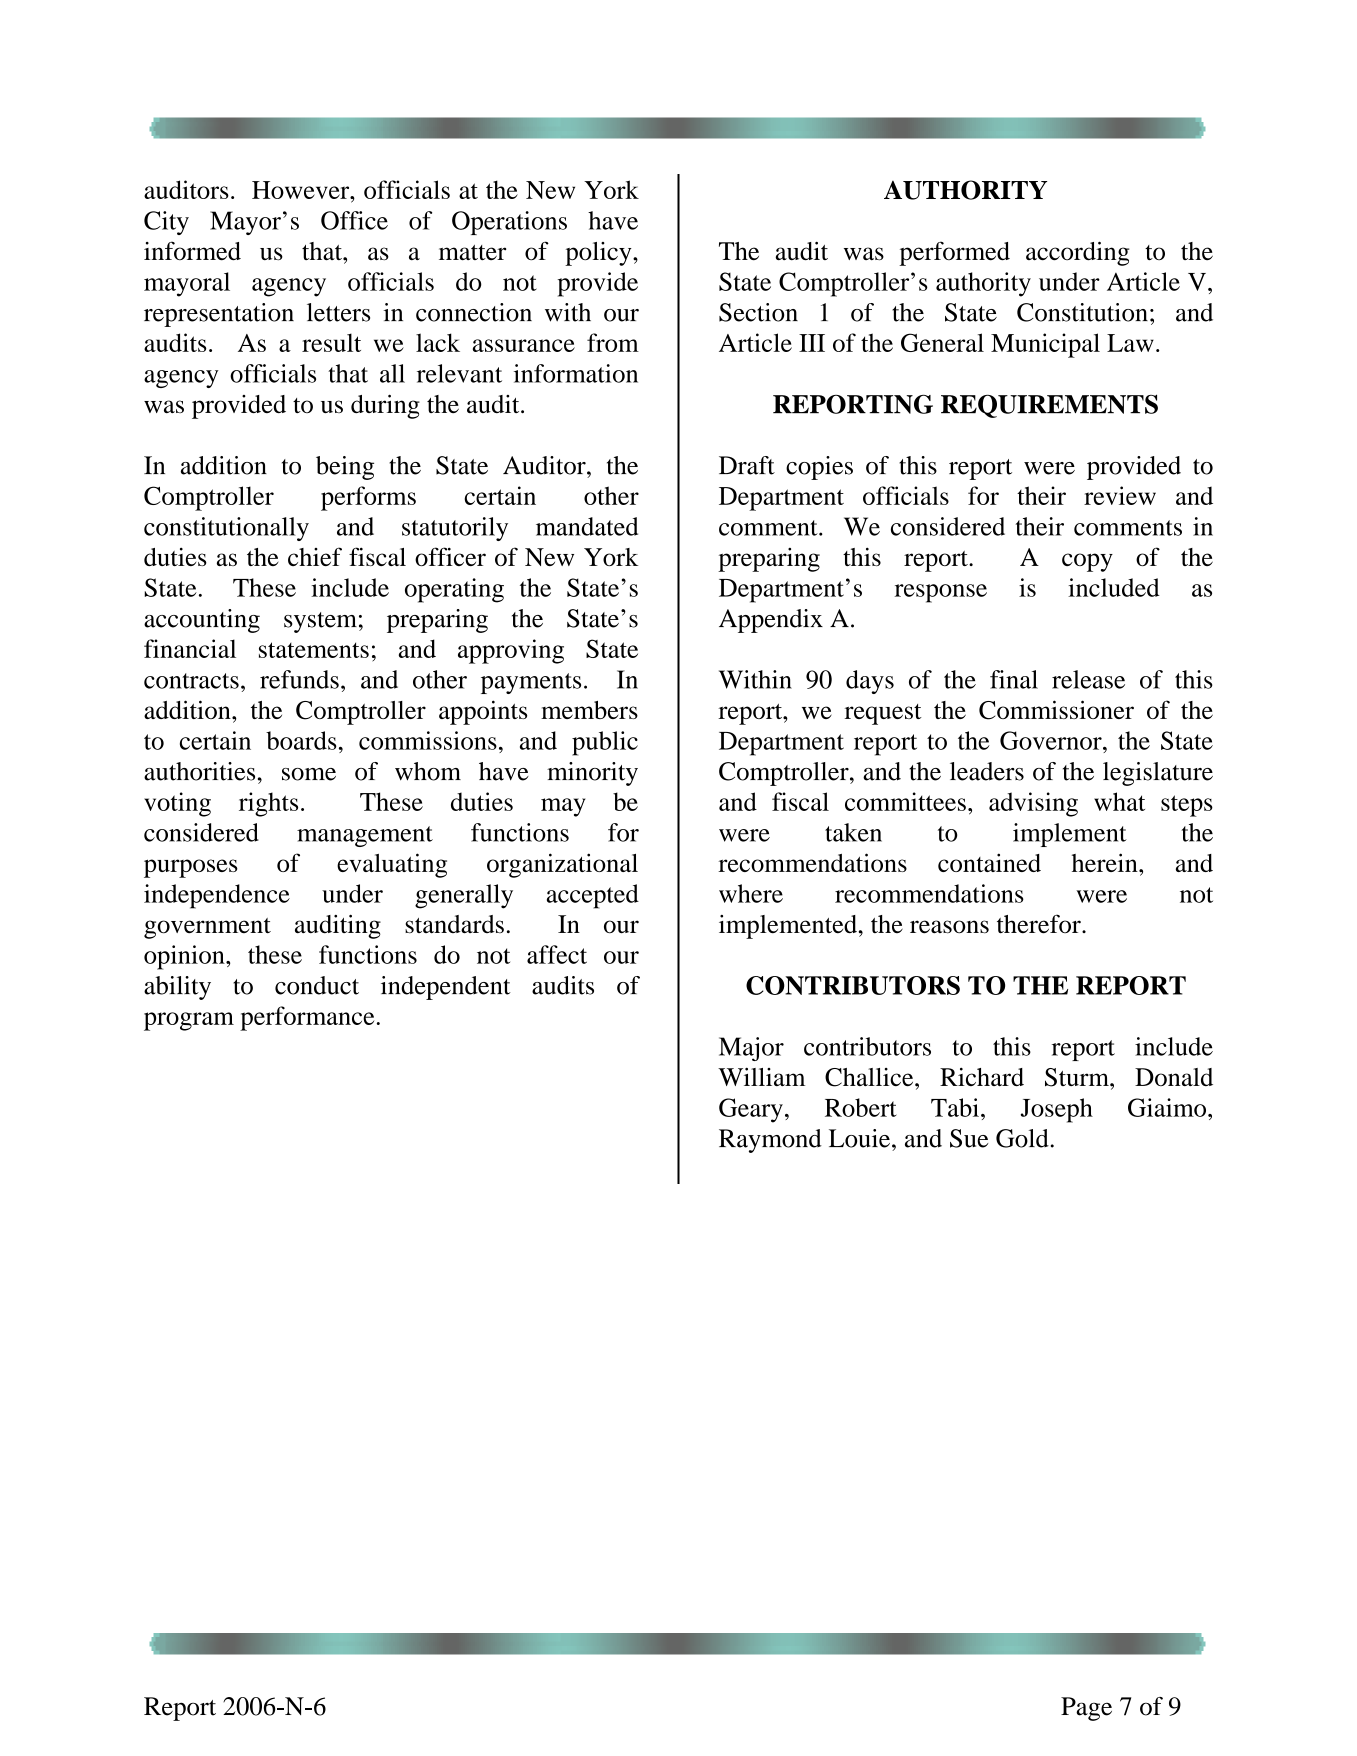  What do you see at coordinates (770, 1141) in the page?
I see `Raymond` at bounding box center [770, 1141].
